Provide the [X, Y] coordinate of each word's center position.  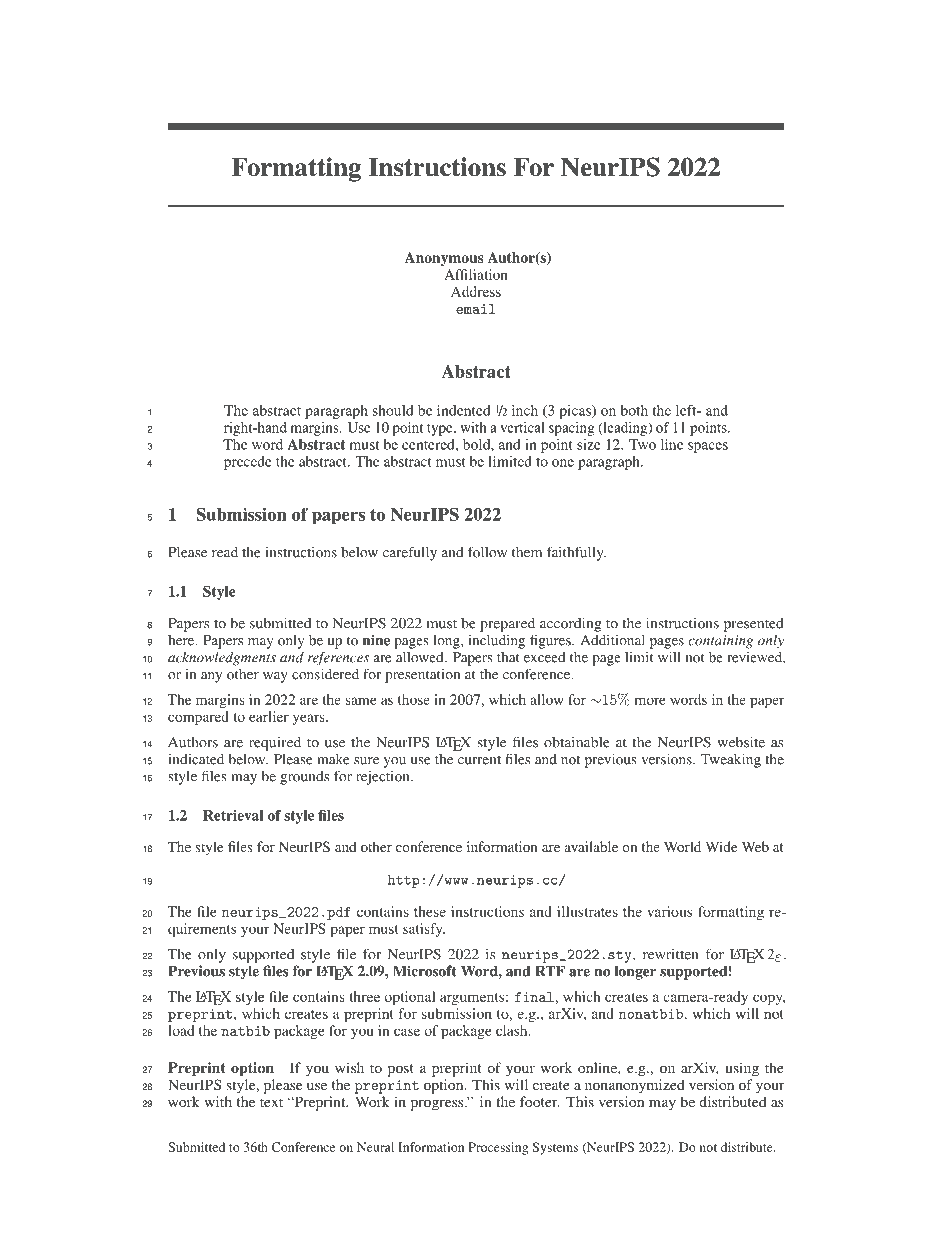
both [634, 410]
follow [487, 552]
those [414, 699]
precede [248, 463]
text [271, 1102]
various [669, 911]
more [650, 701]
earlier [269, 716]
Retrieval [233, 815]
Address [476, 291]
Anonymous [444, 259]
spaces [708, 447]
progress [438, 1105]
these [430, 911]
